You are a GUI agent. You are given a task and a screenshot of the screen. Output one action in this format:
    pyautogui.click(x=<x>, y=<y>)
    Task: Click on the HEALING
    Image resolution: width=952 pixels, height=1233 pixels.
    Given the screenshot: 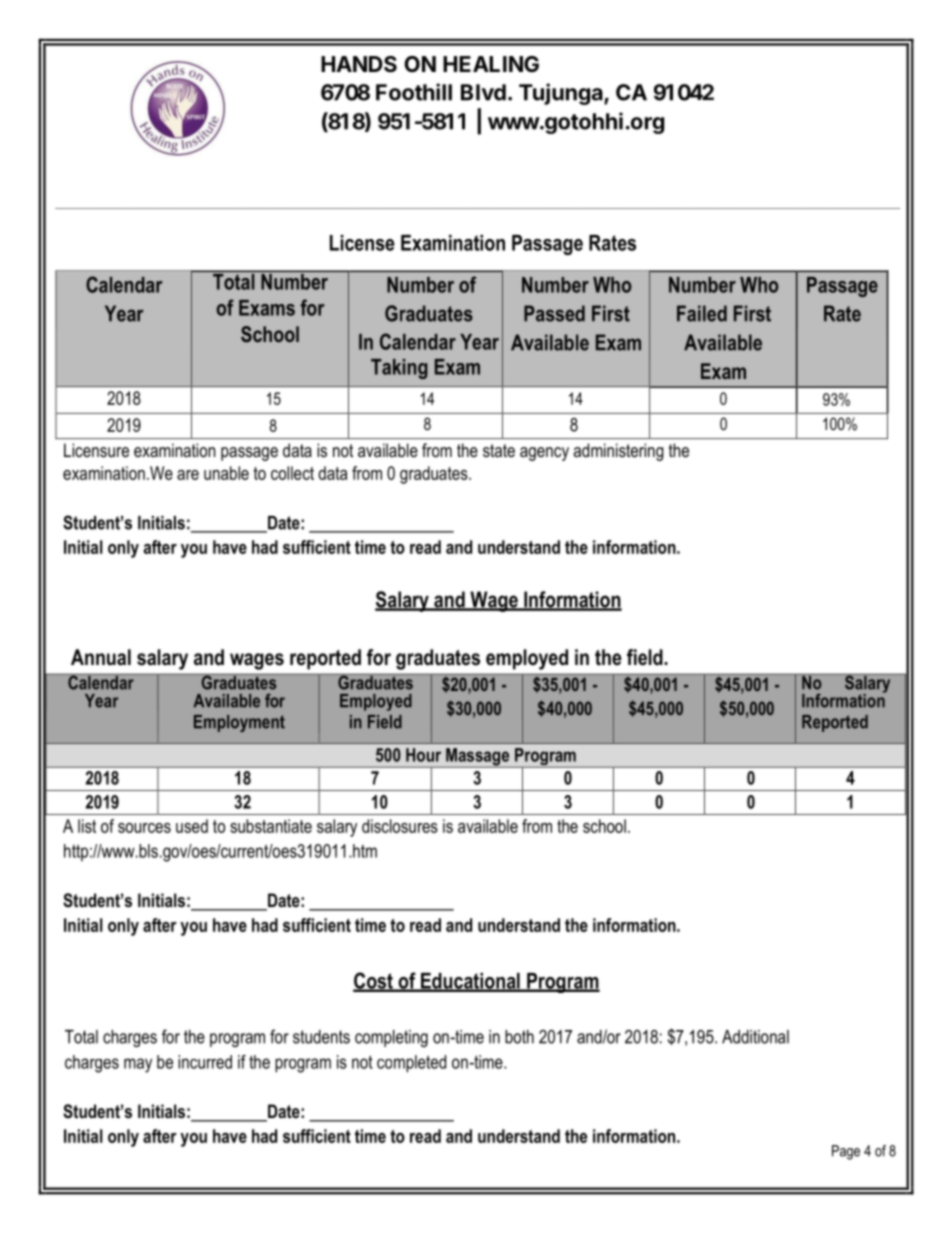 What is the action you would take?
    pyautogui.click(x=491, y=64)
